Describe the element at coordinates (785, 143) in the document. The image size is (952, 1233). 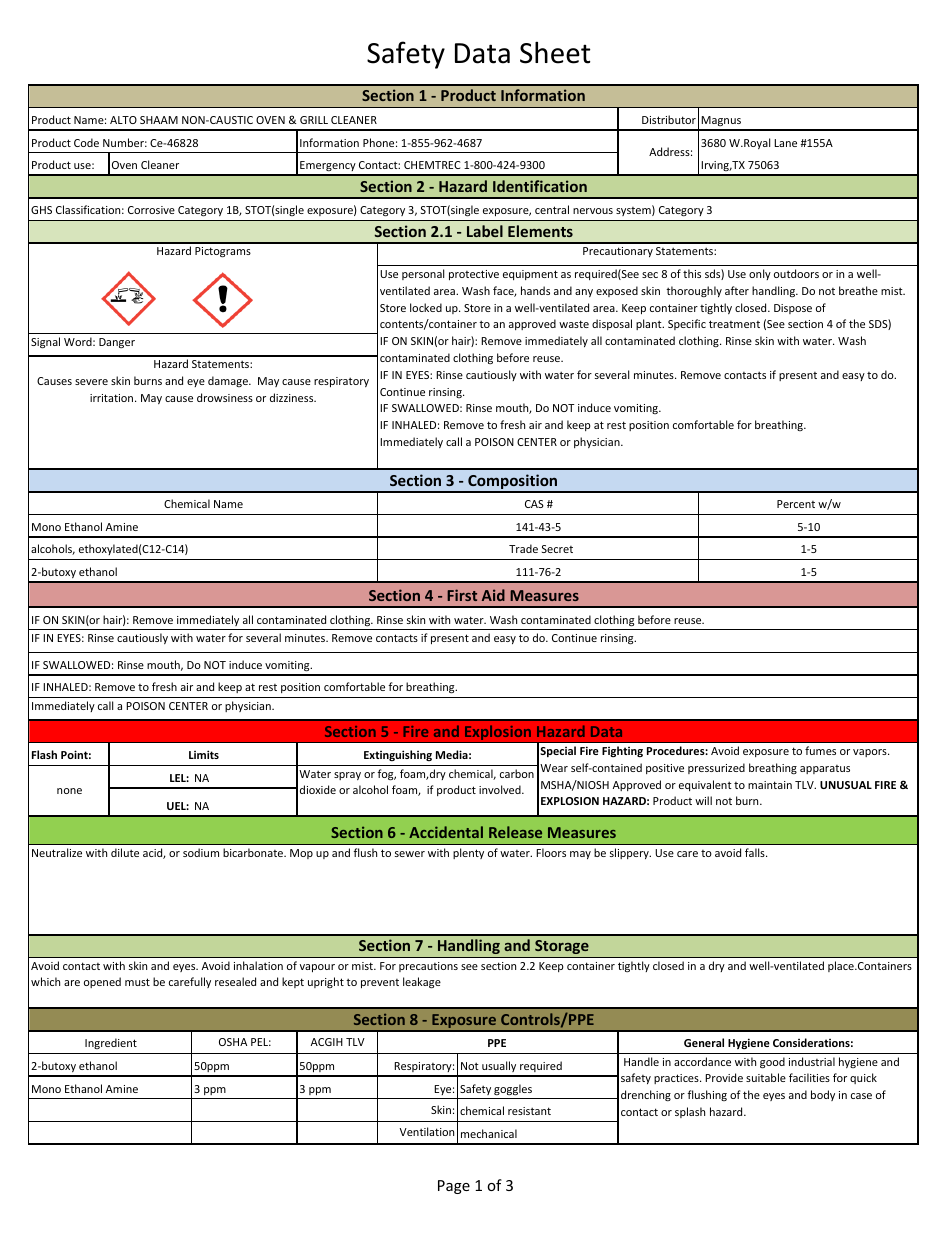
I see `Lane` at that location.
